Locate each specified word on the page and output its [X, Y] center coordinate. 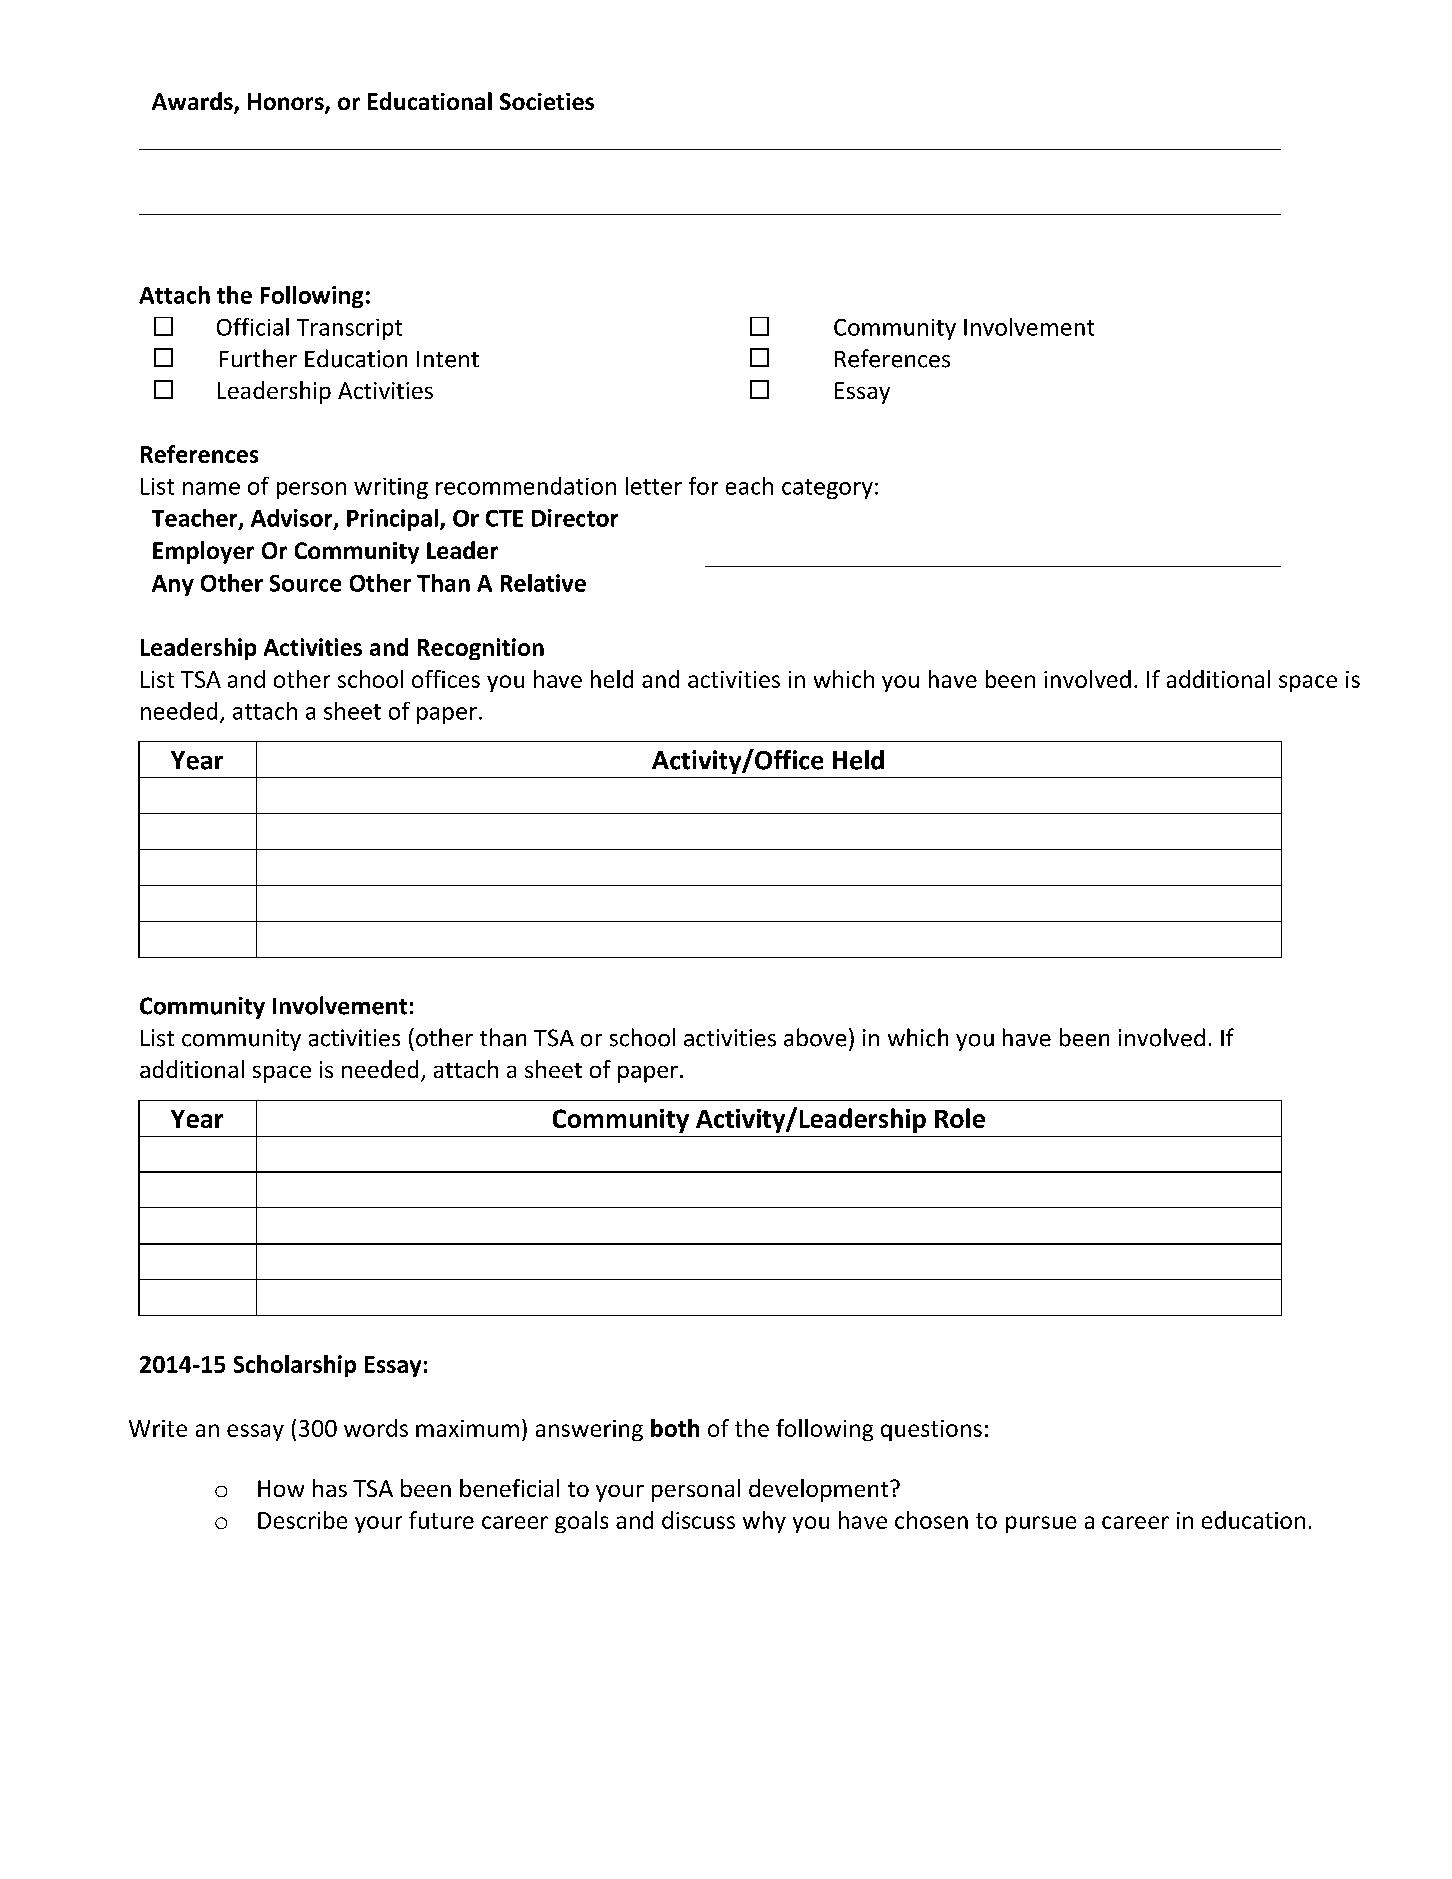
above [815, 1037]
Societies [547, 101]
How [281, 1488]
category [827, 489]
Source [305, 583]
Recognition [481, 649]
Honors [287, 103]
